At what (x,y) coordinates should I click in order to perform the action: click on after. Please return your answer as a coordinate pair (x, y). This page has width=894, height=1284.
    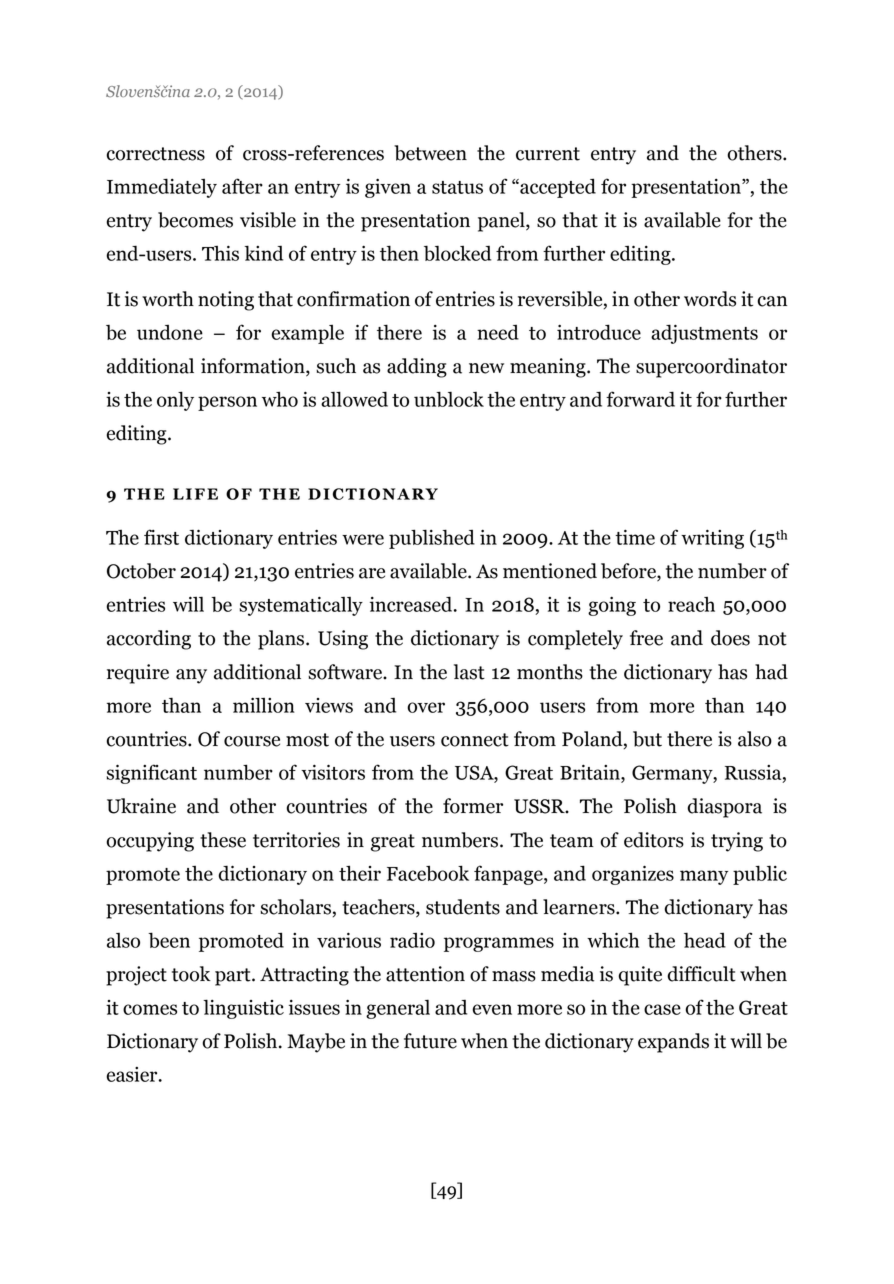
    Looking at the image, I should click on (242, 186).
